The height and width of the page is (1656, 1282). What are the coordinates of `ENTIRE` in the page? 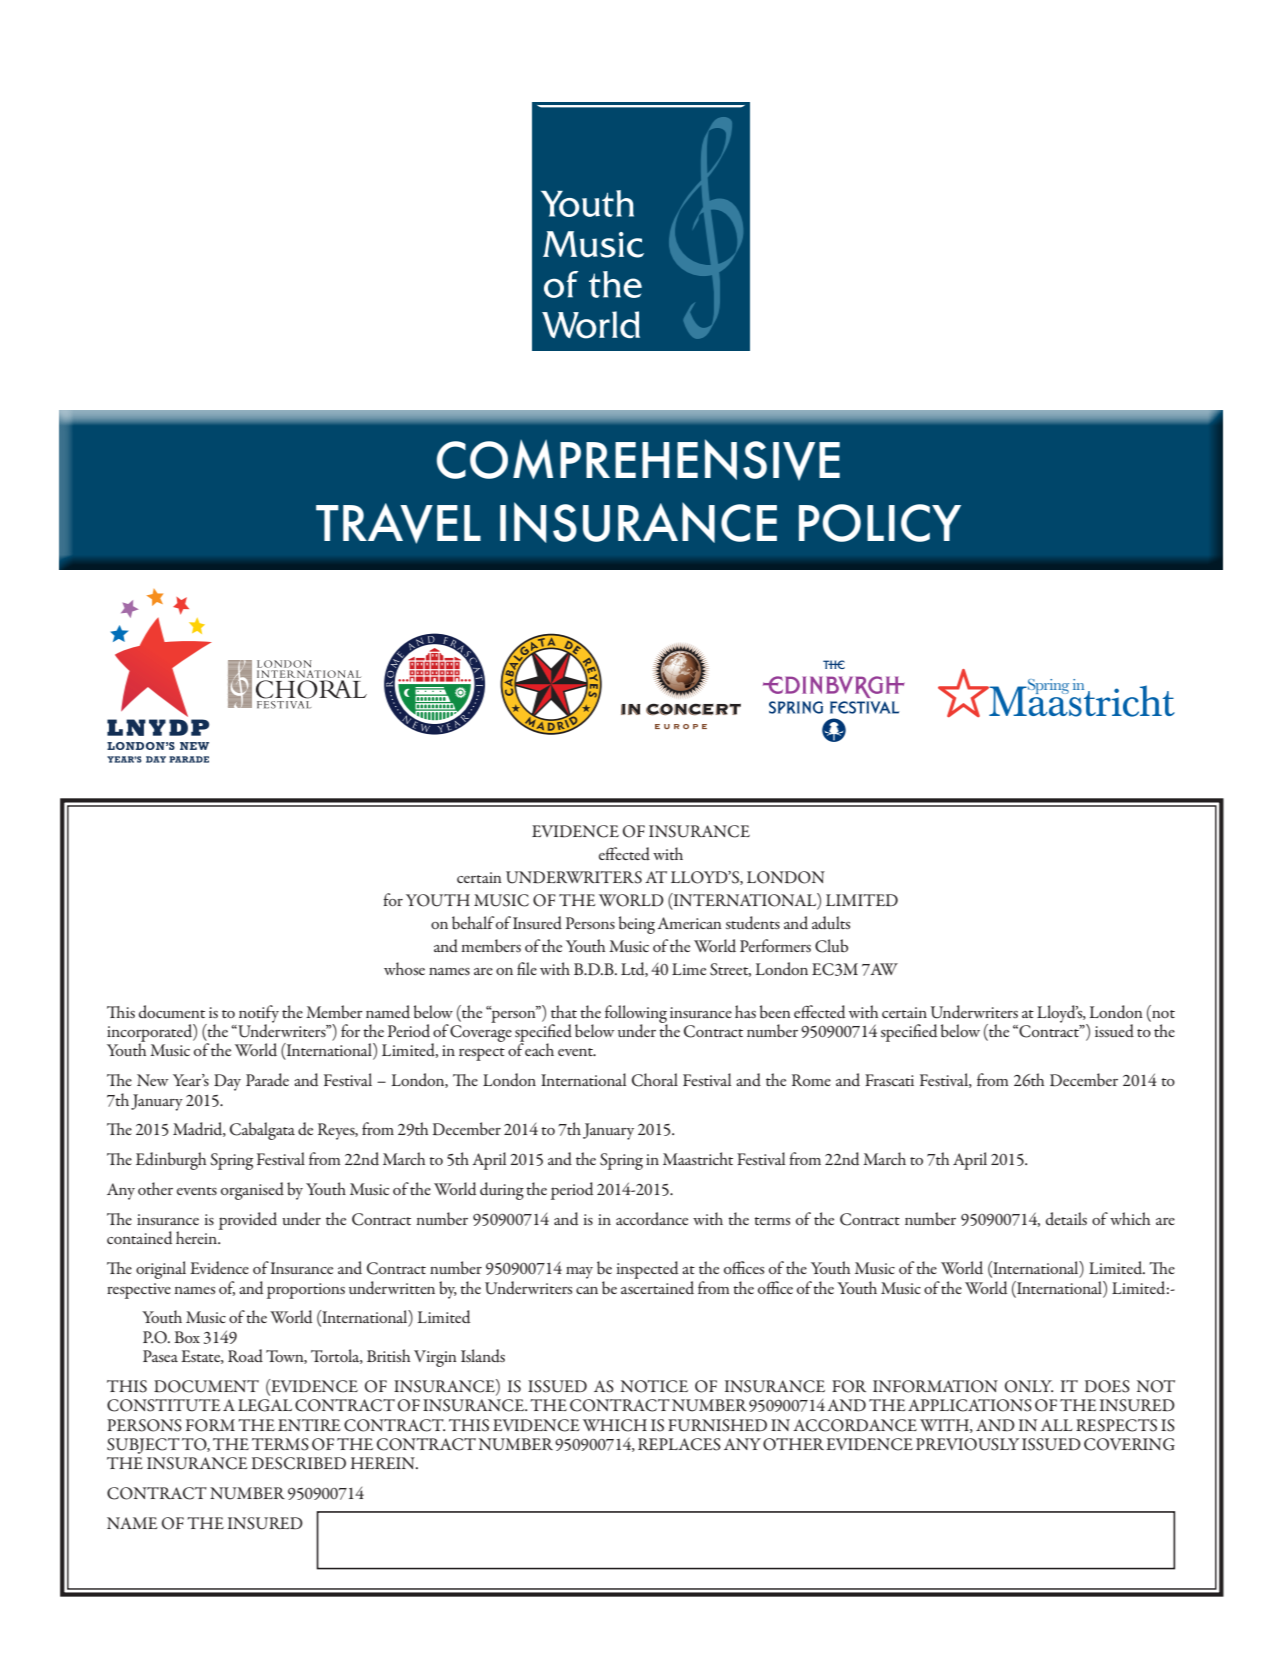 It's located at (309, 1425).
